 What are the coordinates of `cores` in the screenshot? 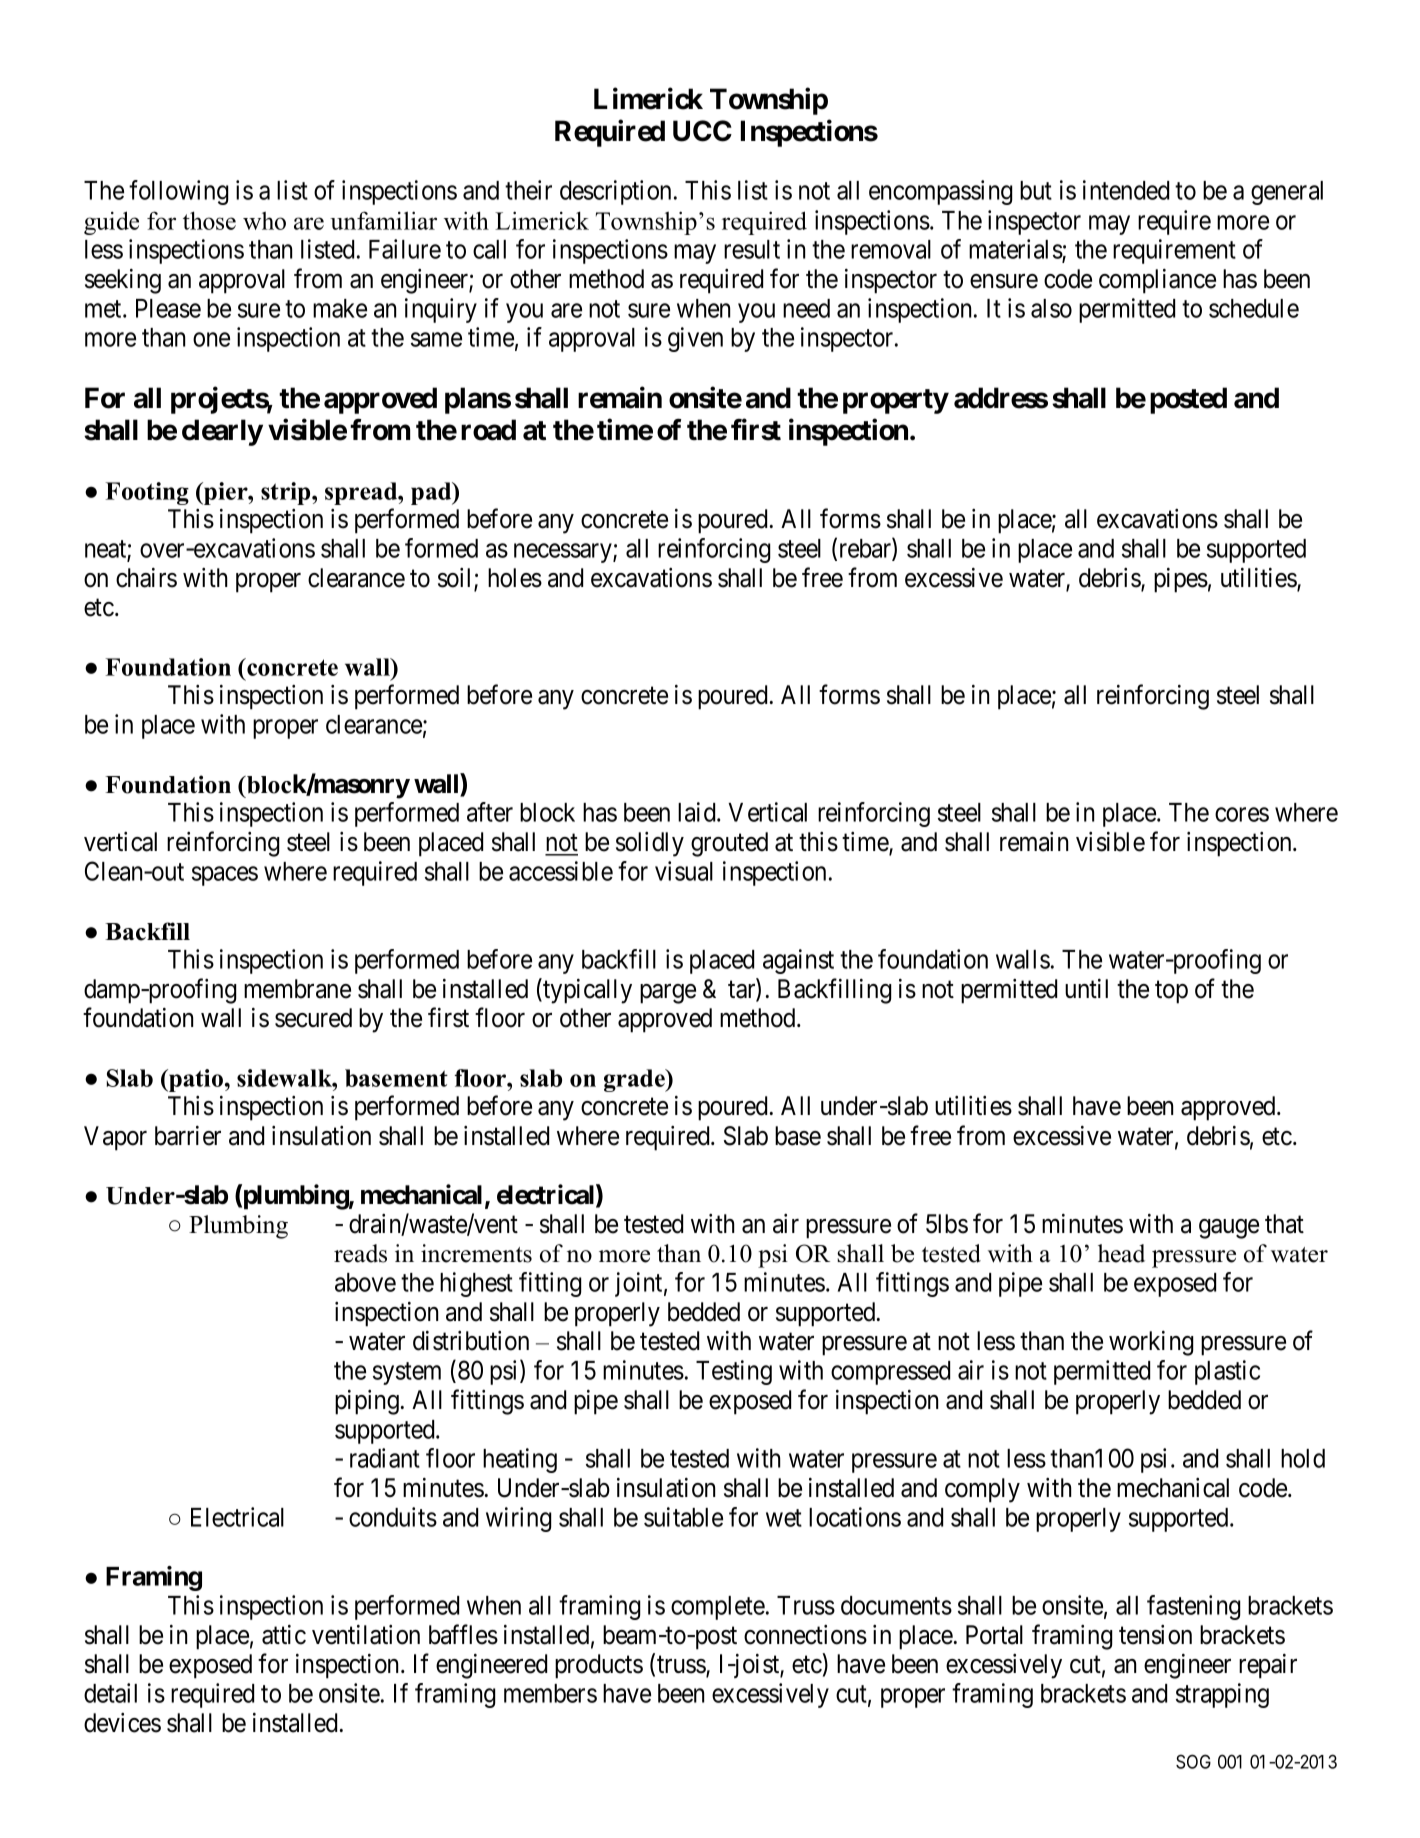 It's located at (1242, 815).
